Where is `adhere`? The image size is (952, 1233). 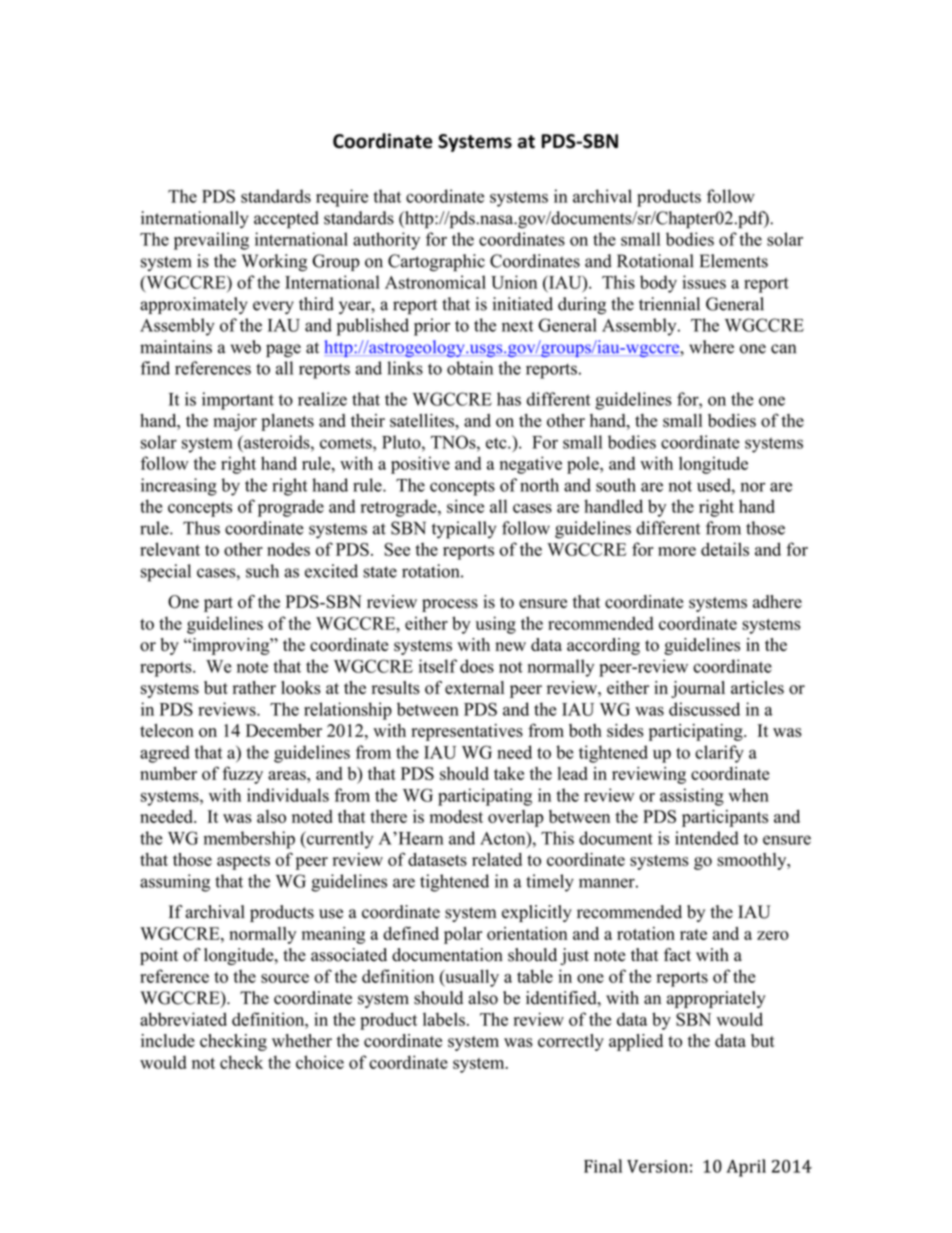
adhere is located at coordinates (777, 601).
